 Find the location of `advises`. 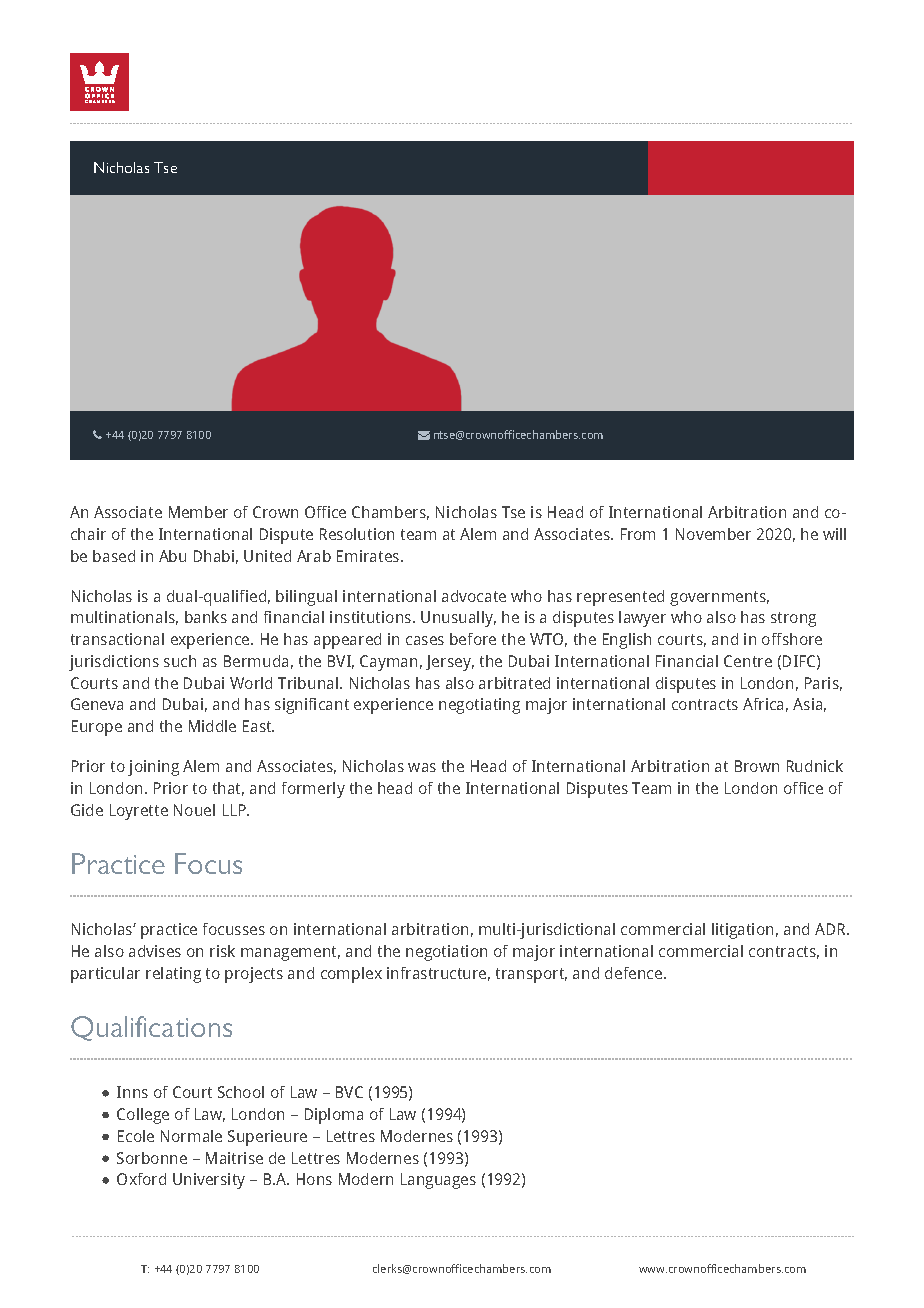

advises is located at coordinates (155, 951).
